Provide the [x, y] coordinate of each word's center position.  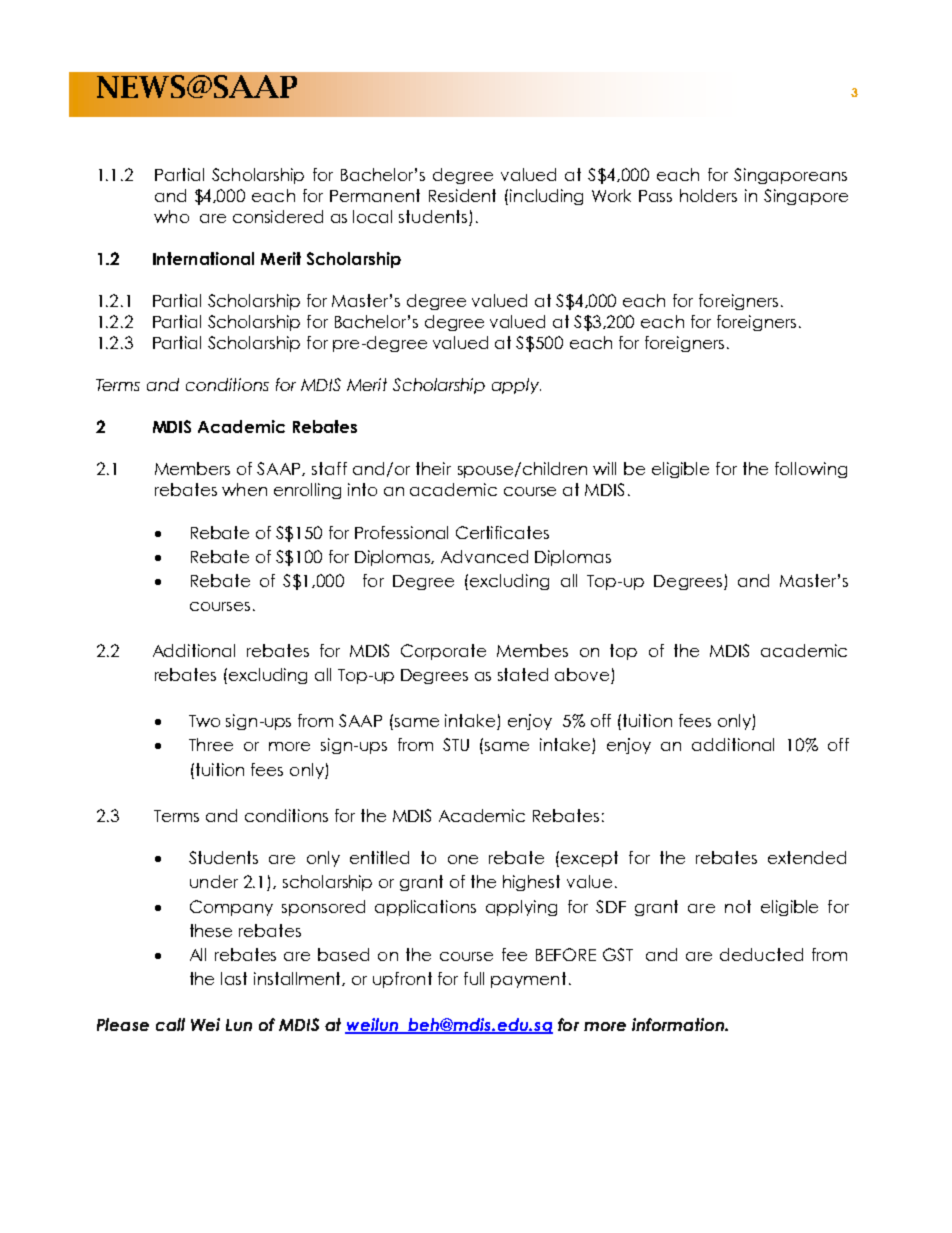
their [433, 468]
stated [523, 674]
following [811, 470]
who [171, 216]
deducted [761, 954]
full [474, 978]
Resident [462, 195]
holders [708, 195]
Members [192, 468]
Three [211, 744]
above [583, 676]
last [234, 978]
